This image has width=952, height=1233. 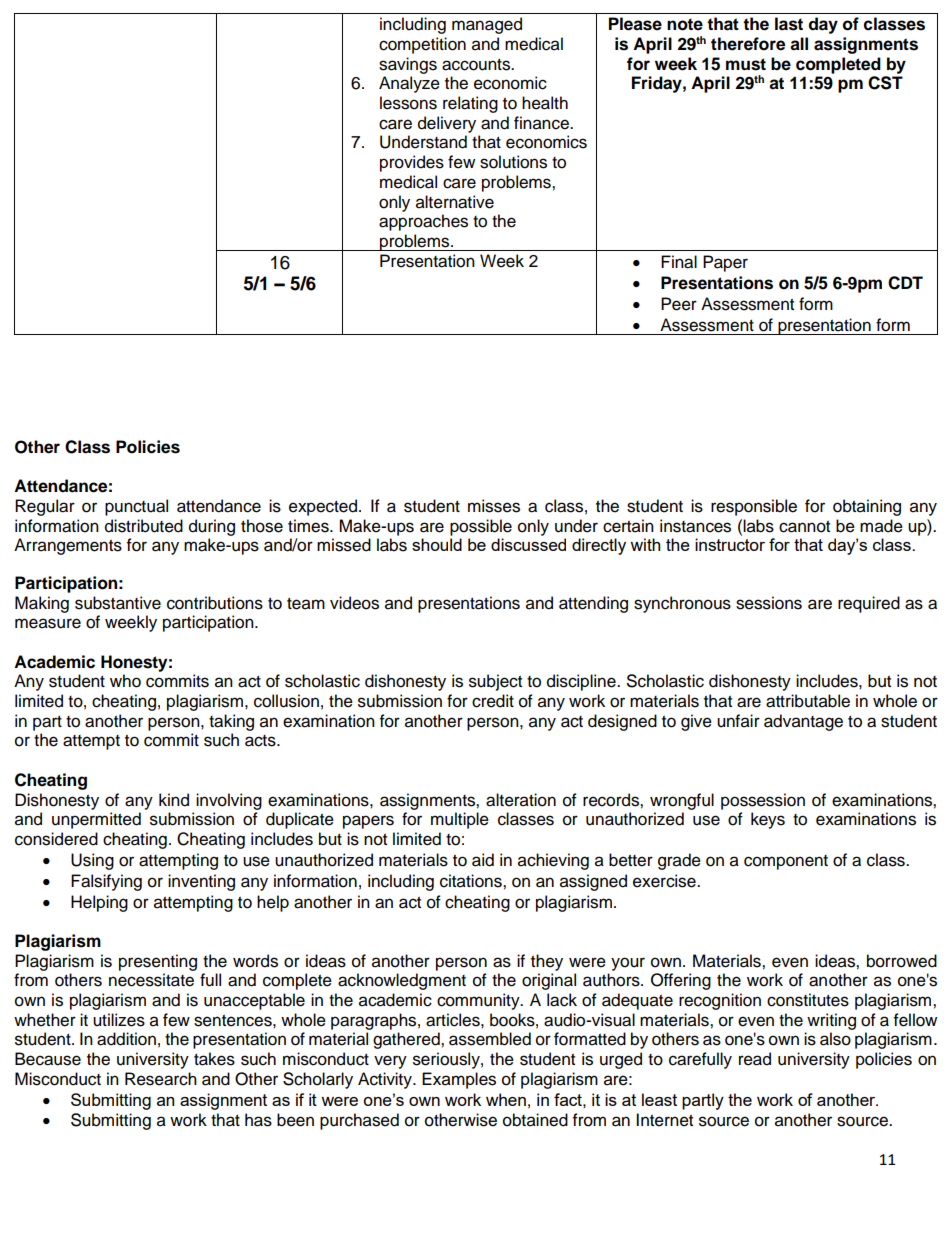 What do you see at coordinates (118, 603) in the image?
I see `substantive` at bounding box center [118, 603].
